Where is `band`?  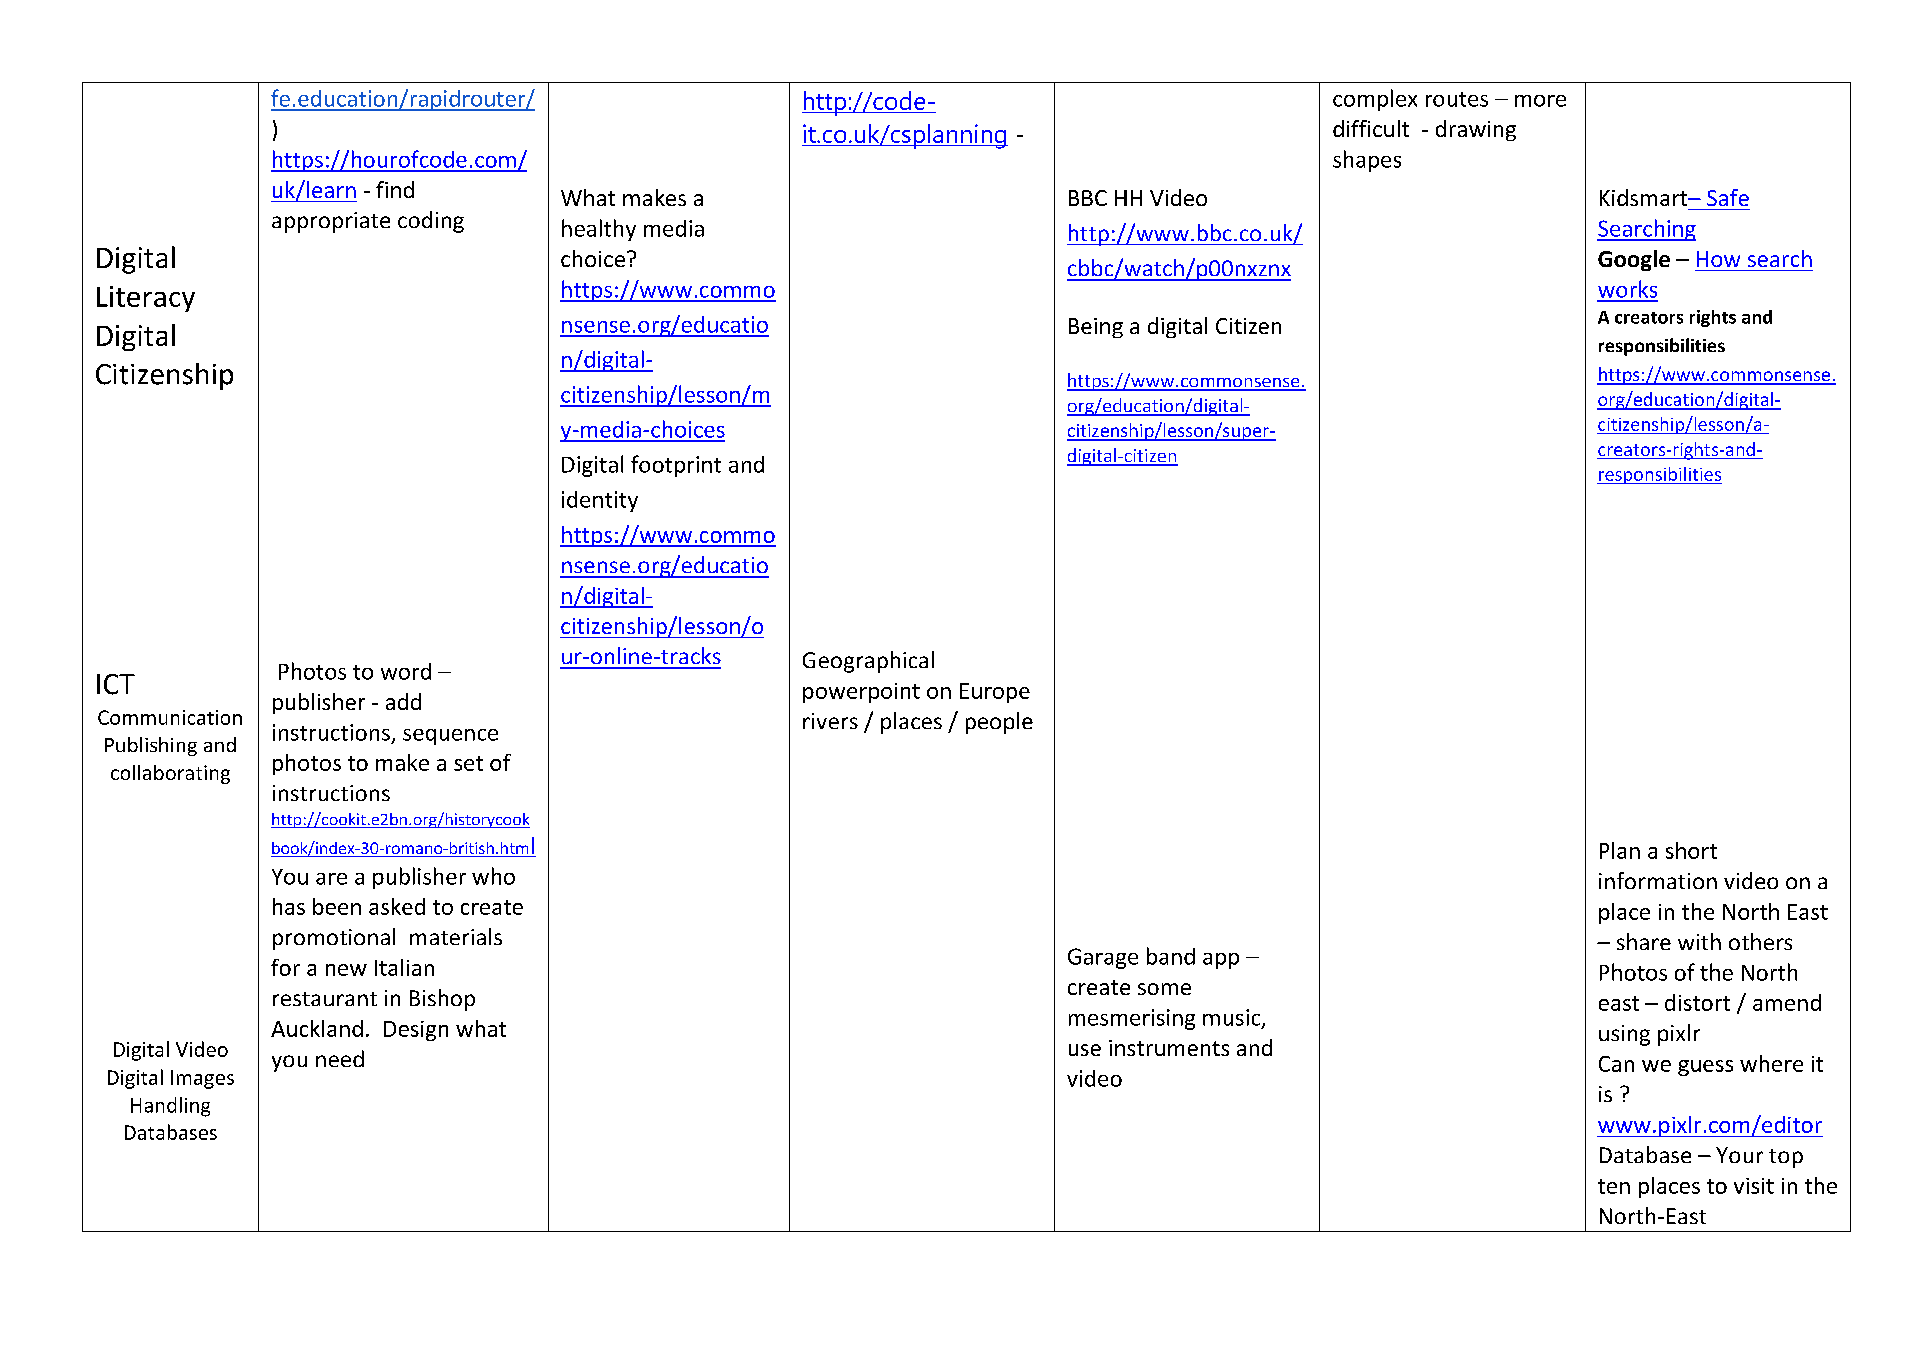 band is located at coordinates (1171, 956).
